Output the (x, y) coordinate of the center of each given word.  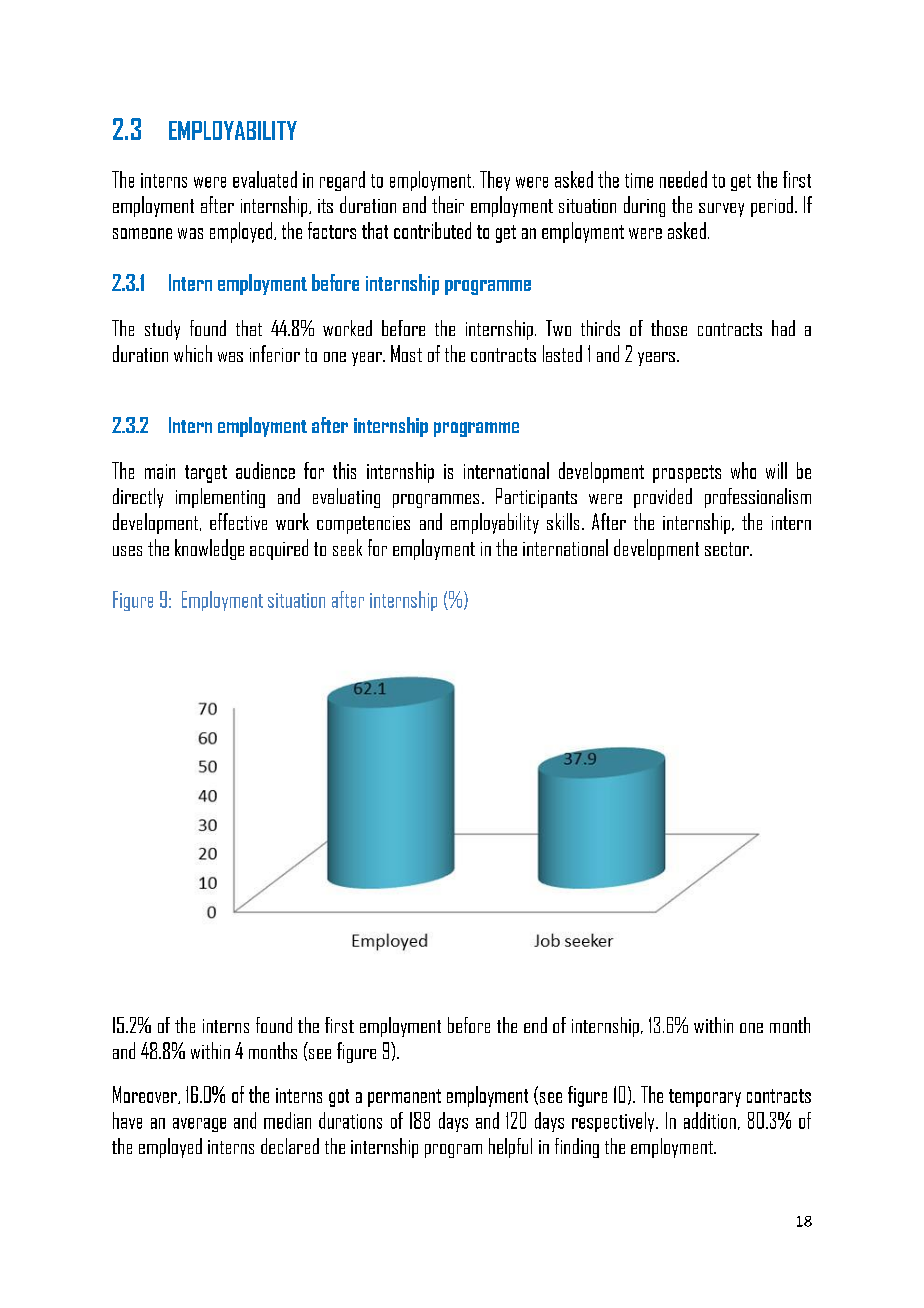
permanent (404, 1098)
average (199, 1125)
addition (710, 1120)
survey (721, 210)
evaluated (265, 179)
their (448, 204)
